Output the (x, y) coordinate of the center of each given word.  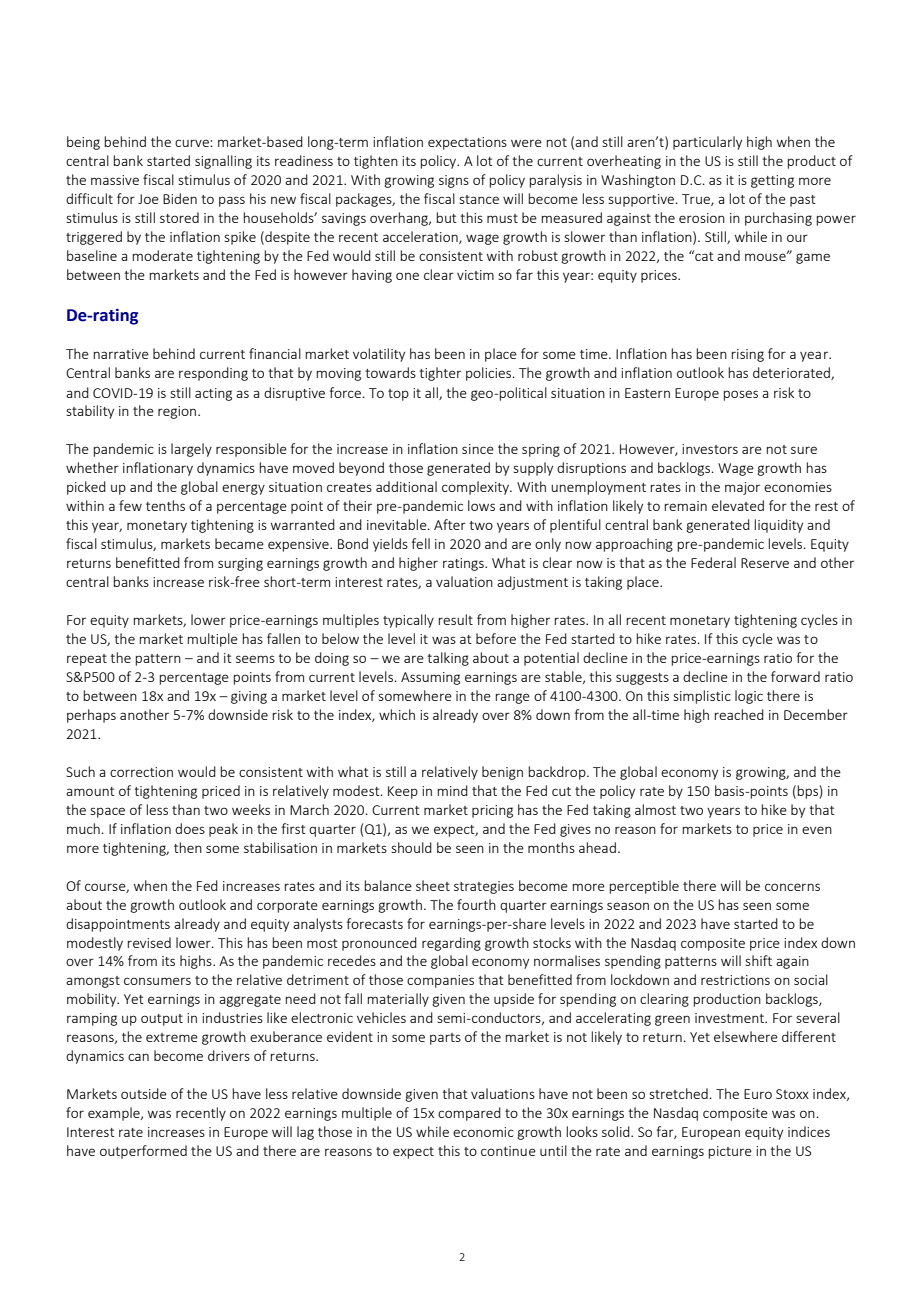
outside (144, 1093)
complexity (476, 488)
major (742, 488)
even (817, 830)
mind (452, 790)
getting (772, 181)
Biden (180, 198)
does (190, 828)
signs (454, 181)
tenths (165, 505)
